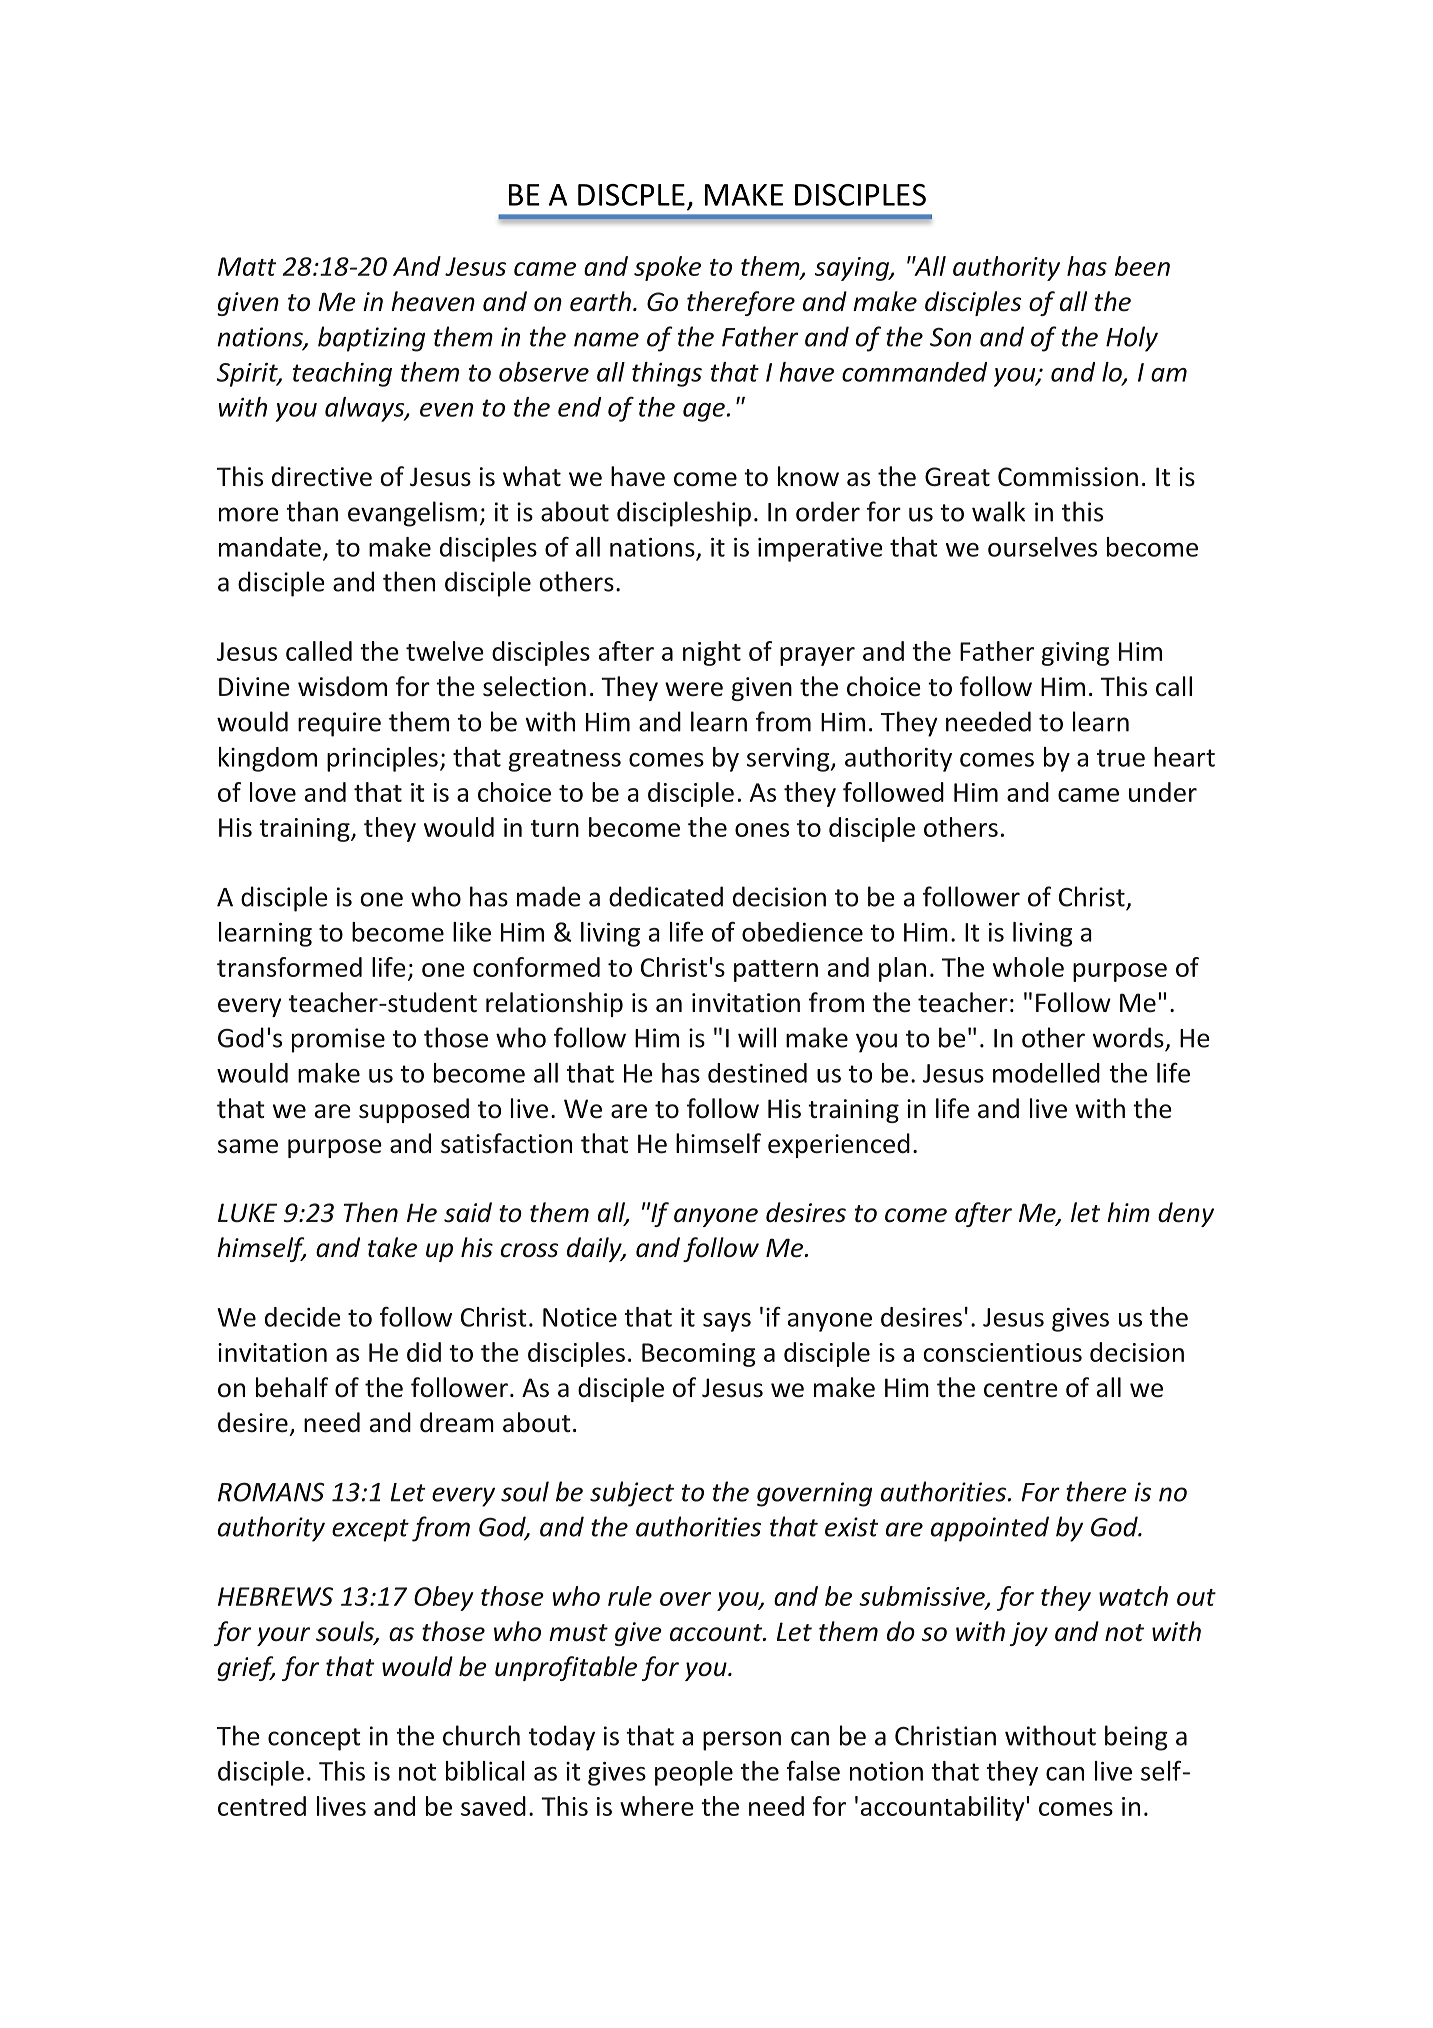  Describe the element at coordinates (1136, 1738) in the image. I see `being` at that location.
